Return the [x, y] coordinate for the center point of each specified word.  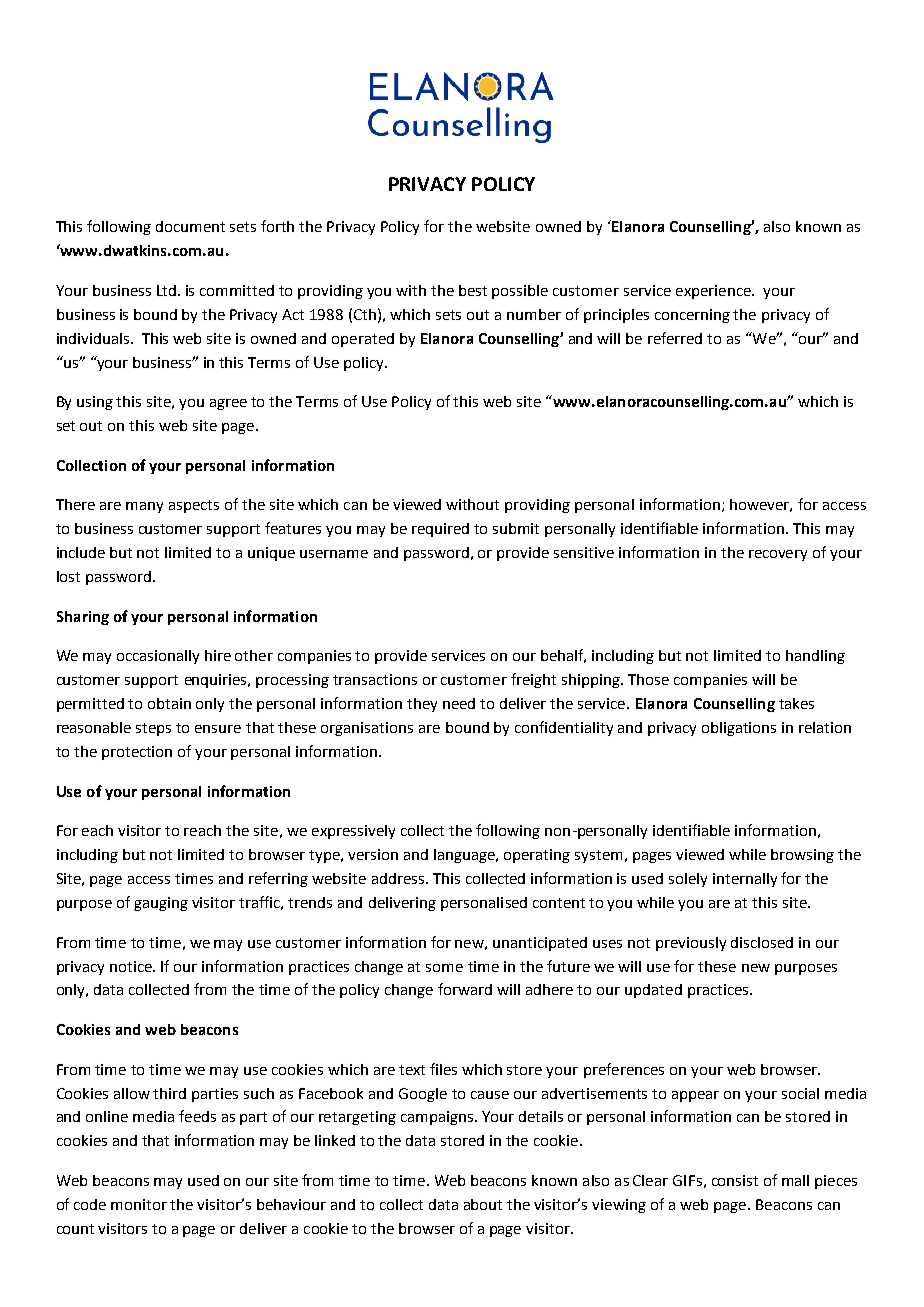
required [440, 530]
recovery [778, 555]
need [459, 703]
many [144, 507]
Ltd [166, 290]
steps [153, 729]
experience [714, 292]
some [444, 968]
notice [132, 966]
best [473, 290]
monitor [139, 1204]
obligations [739, 729]
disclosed [762, 942]
